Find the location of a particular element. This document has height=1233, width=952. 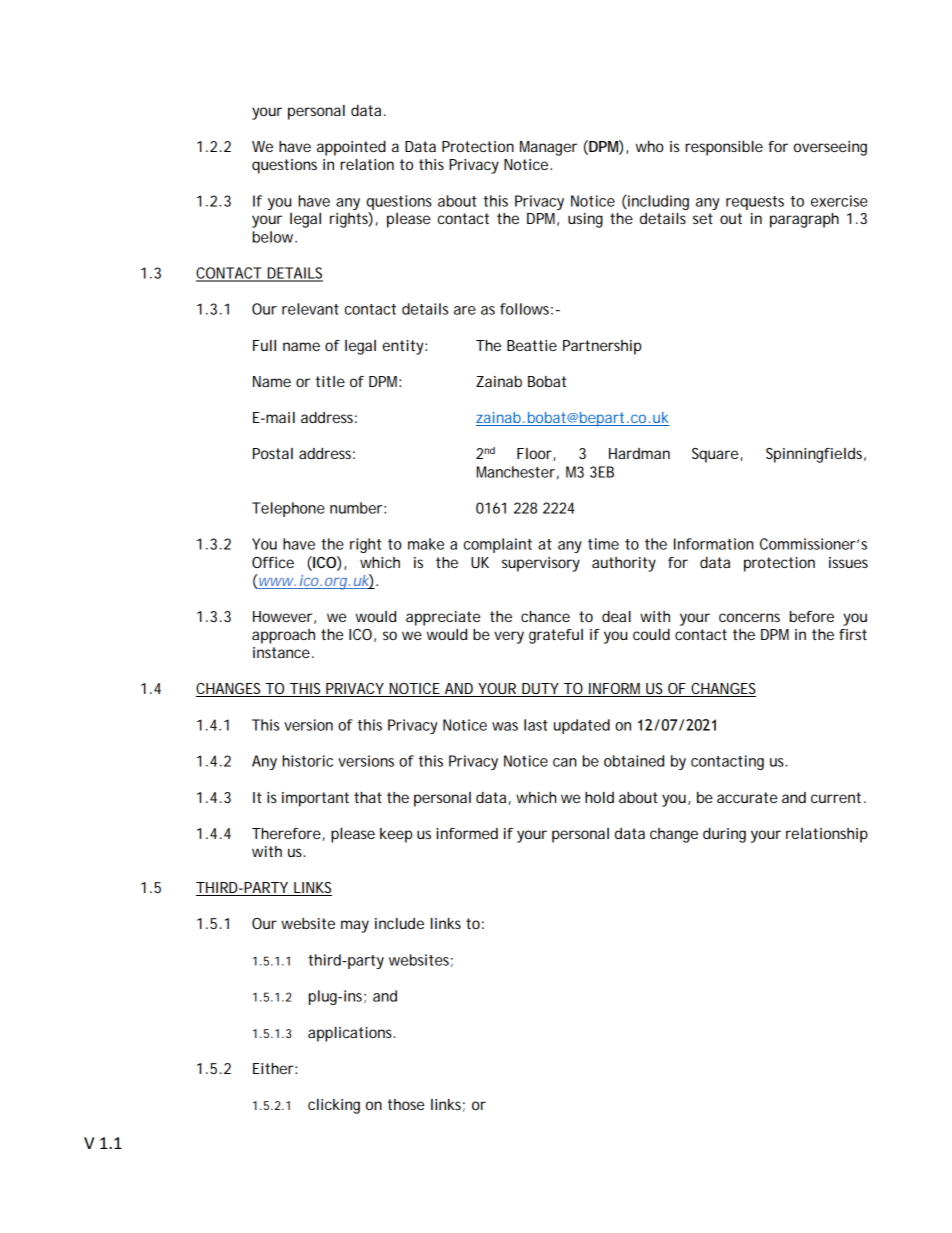

those is located at coordinates (405, 1104).
